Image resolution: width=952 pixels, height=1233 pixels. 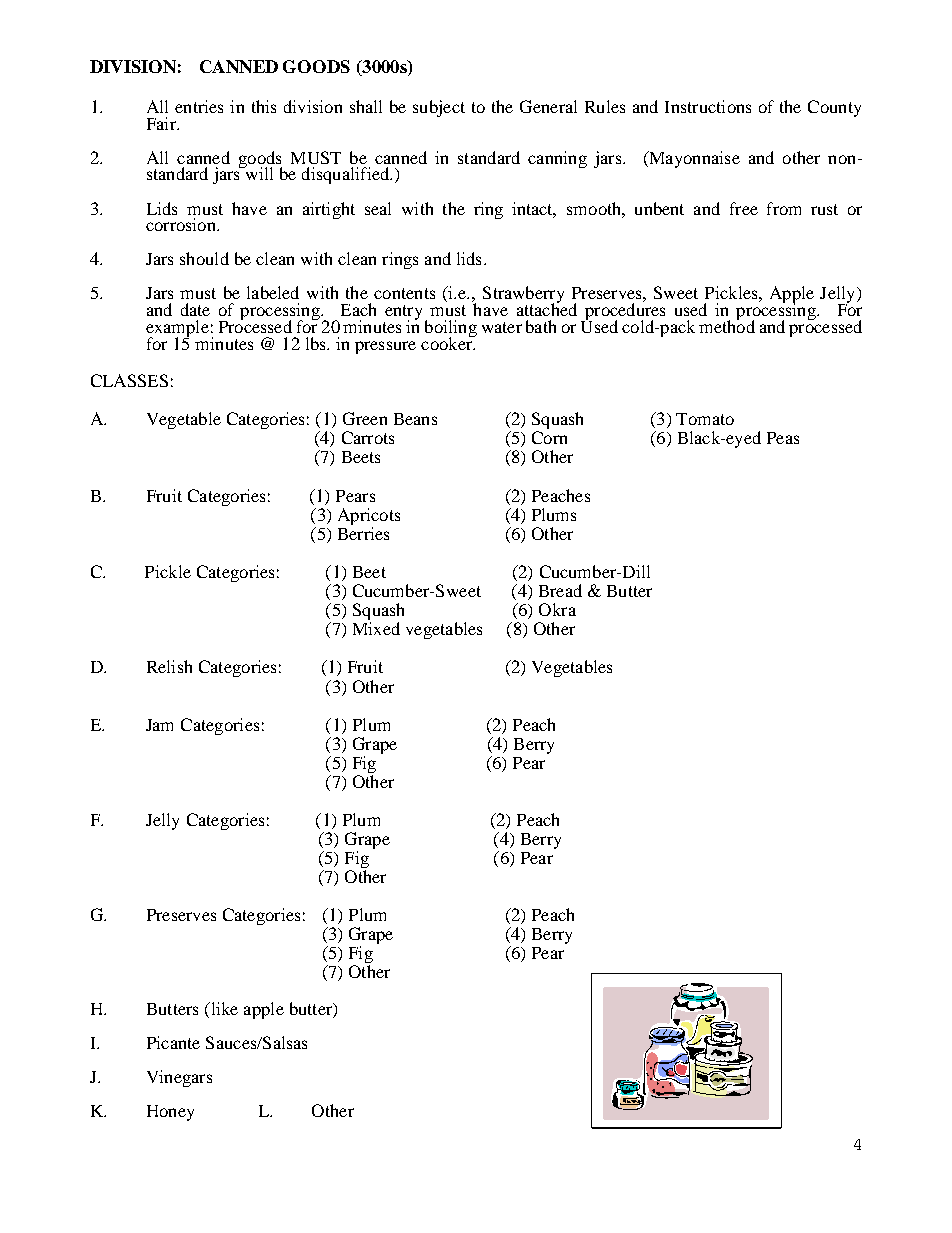 What do you see at coordinates (549, 437) in the image?
I see `Corn` at bounding box center [549, 437].
